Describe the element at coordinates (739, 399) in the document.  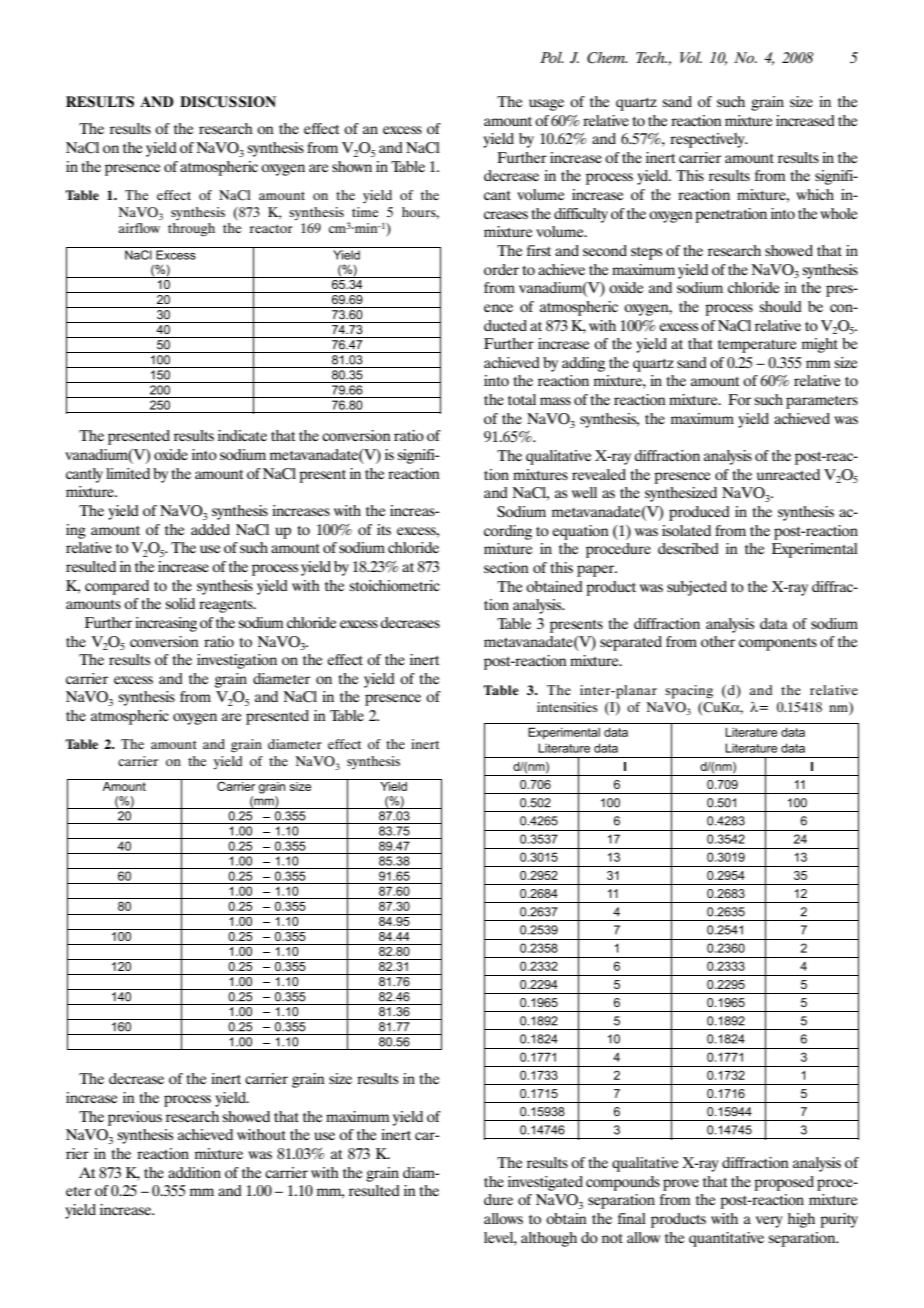
I see `For` at that location.
